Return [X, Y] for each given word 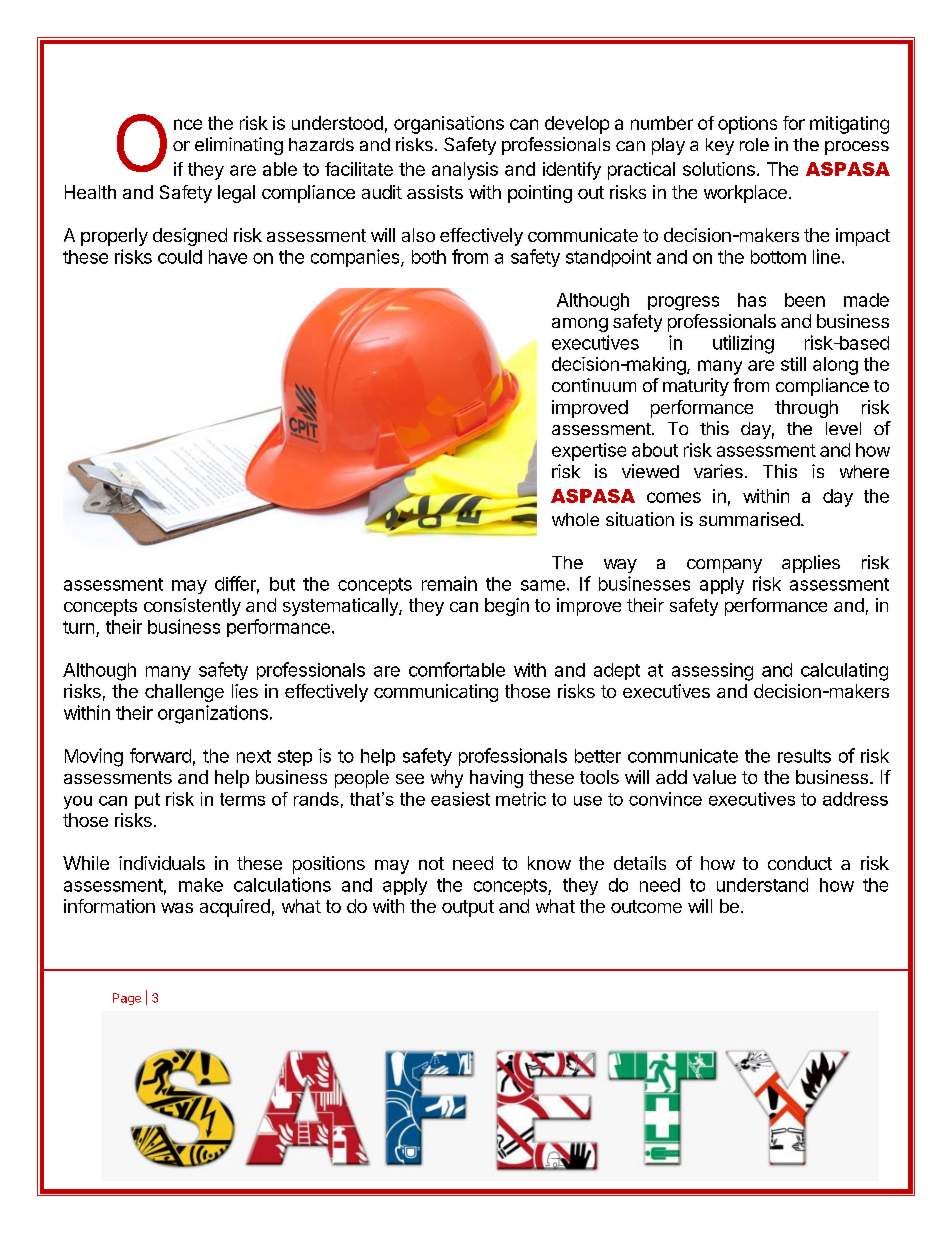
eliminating [239, 146]
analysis [465, 171]
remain [449, 583]
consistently [192, 607]
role [754, 144]
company [724, 566]
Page [127, 999]
